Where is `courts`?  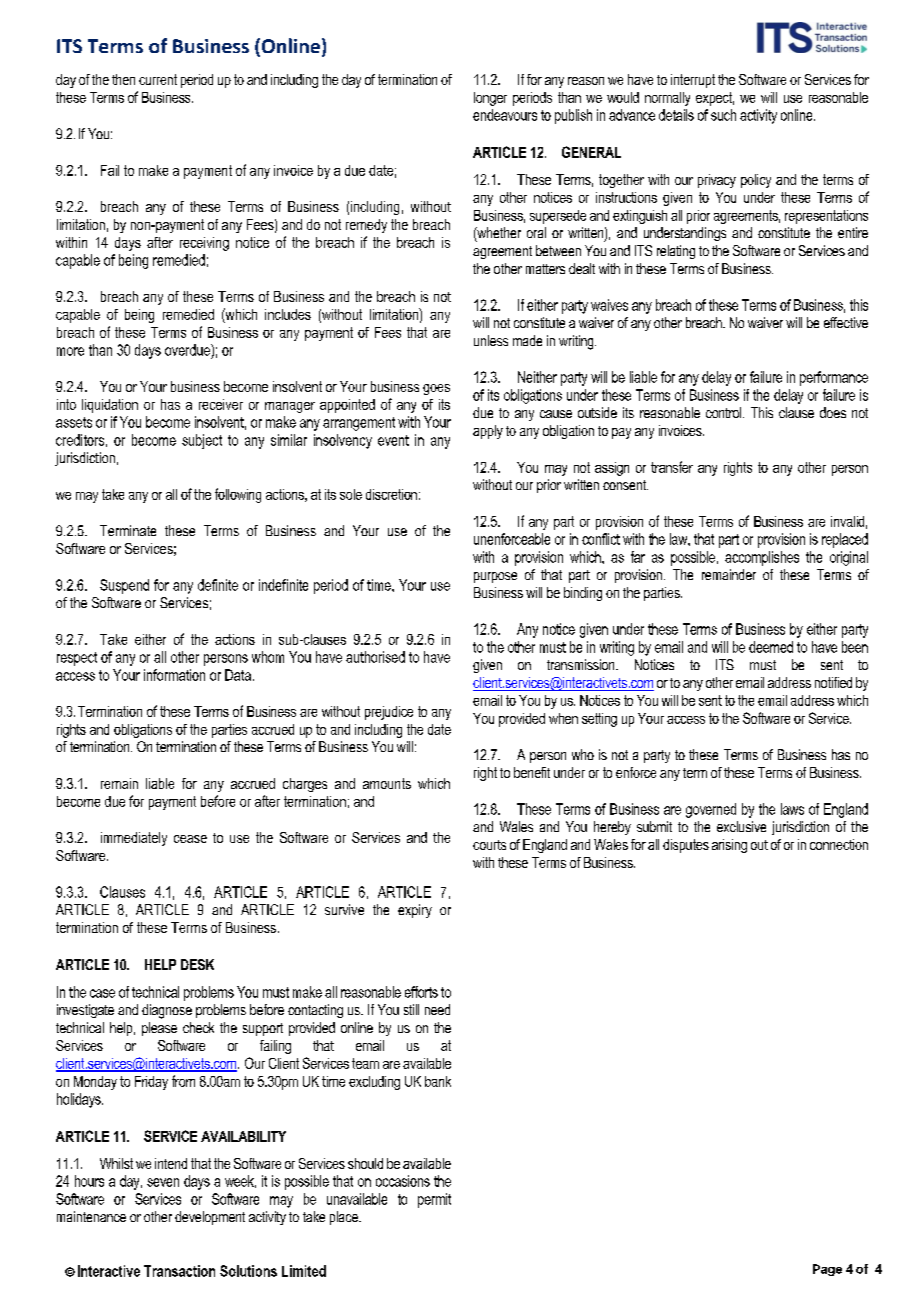
courts is located at coordinates (489, 845).
